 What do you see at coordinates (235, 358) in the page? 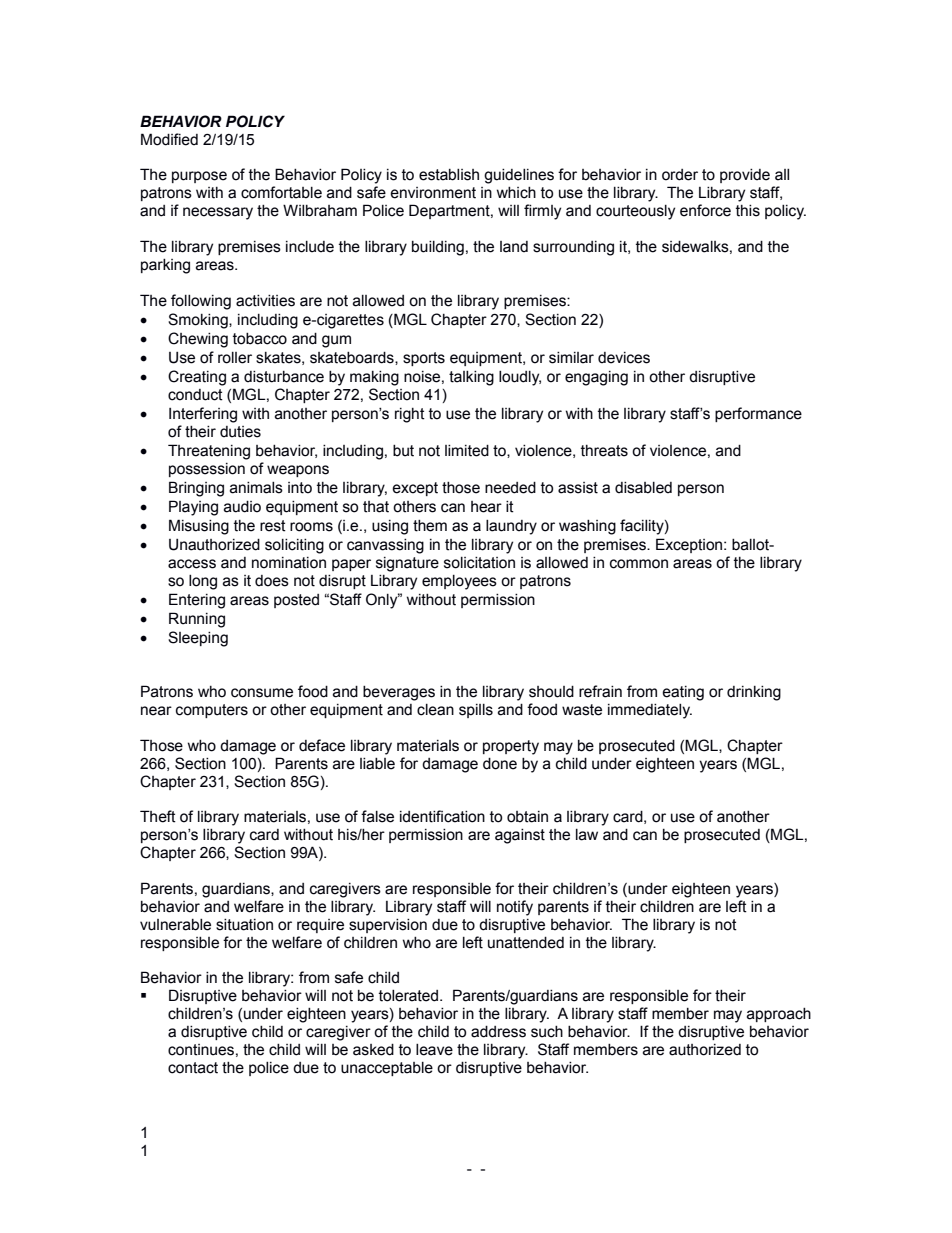
I see `roller` at bounding box center [235, 358].
